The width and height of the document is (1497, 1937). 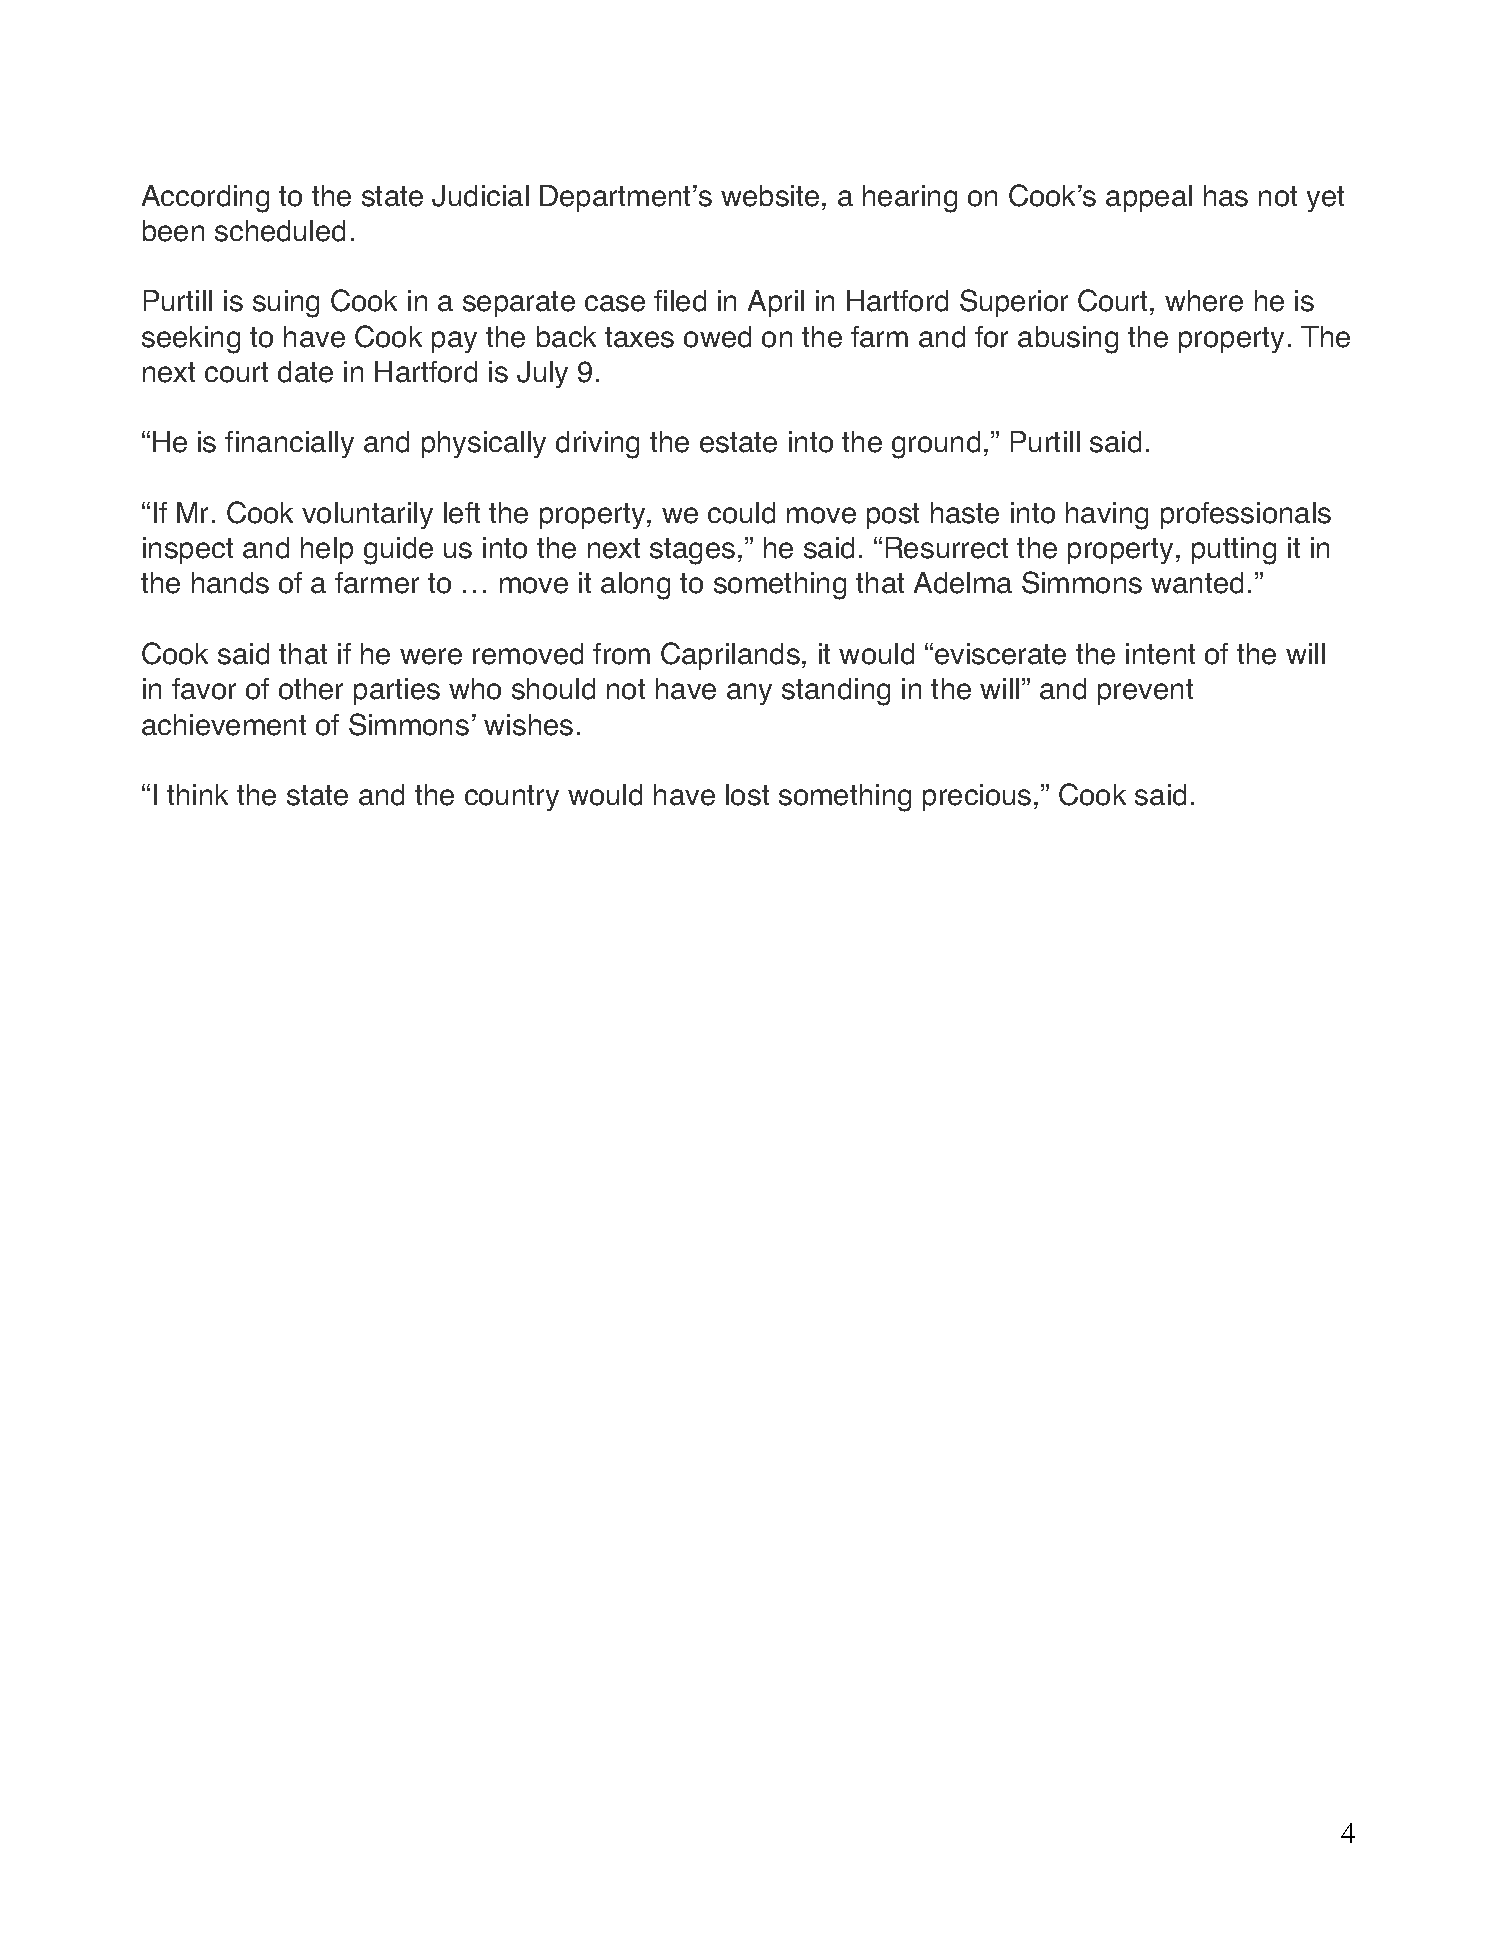 I want to click on scheduled, so click(x=280, y=231).
